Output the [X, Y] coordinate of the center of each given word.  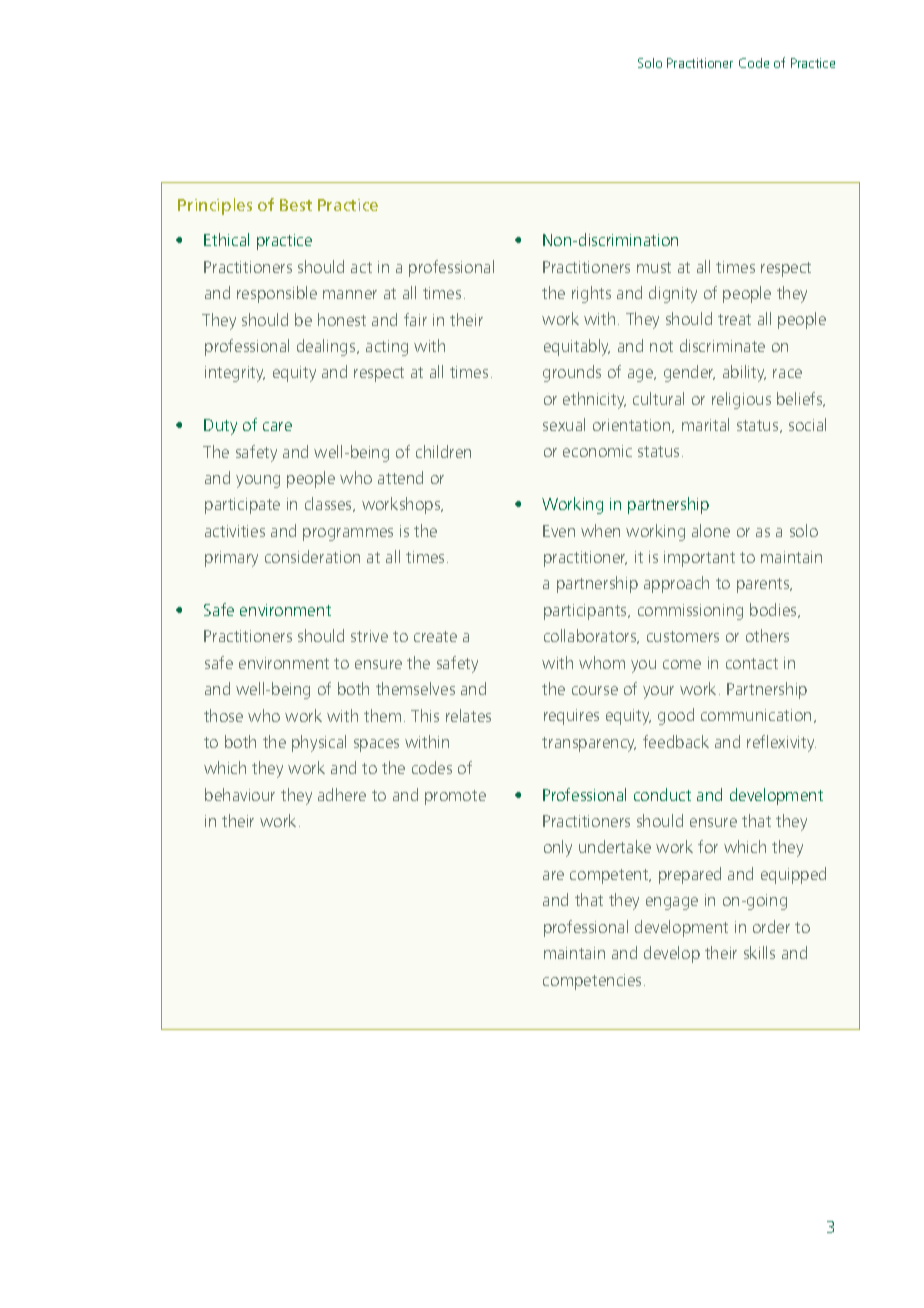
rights [591, 294]
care [277, 426]
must [654, 267]
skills [759, 952]
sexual [564, 424]
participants [586, 612]
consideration [312, 556]
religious [741, 400]
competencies [592, 982]
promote [455, 797]
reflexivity [781, 743]
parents [764, 585]
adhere [342, 794]
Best [296, 205]
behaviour [240, 794]
